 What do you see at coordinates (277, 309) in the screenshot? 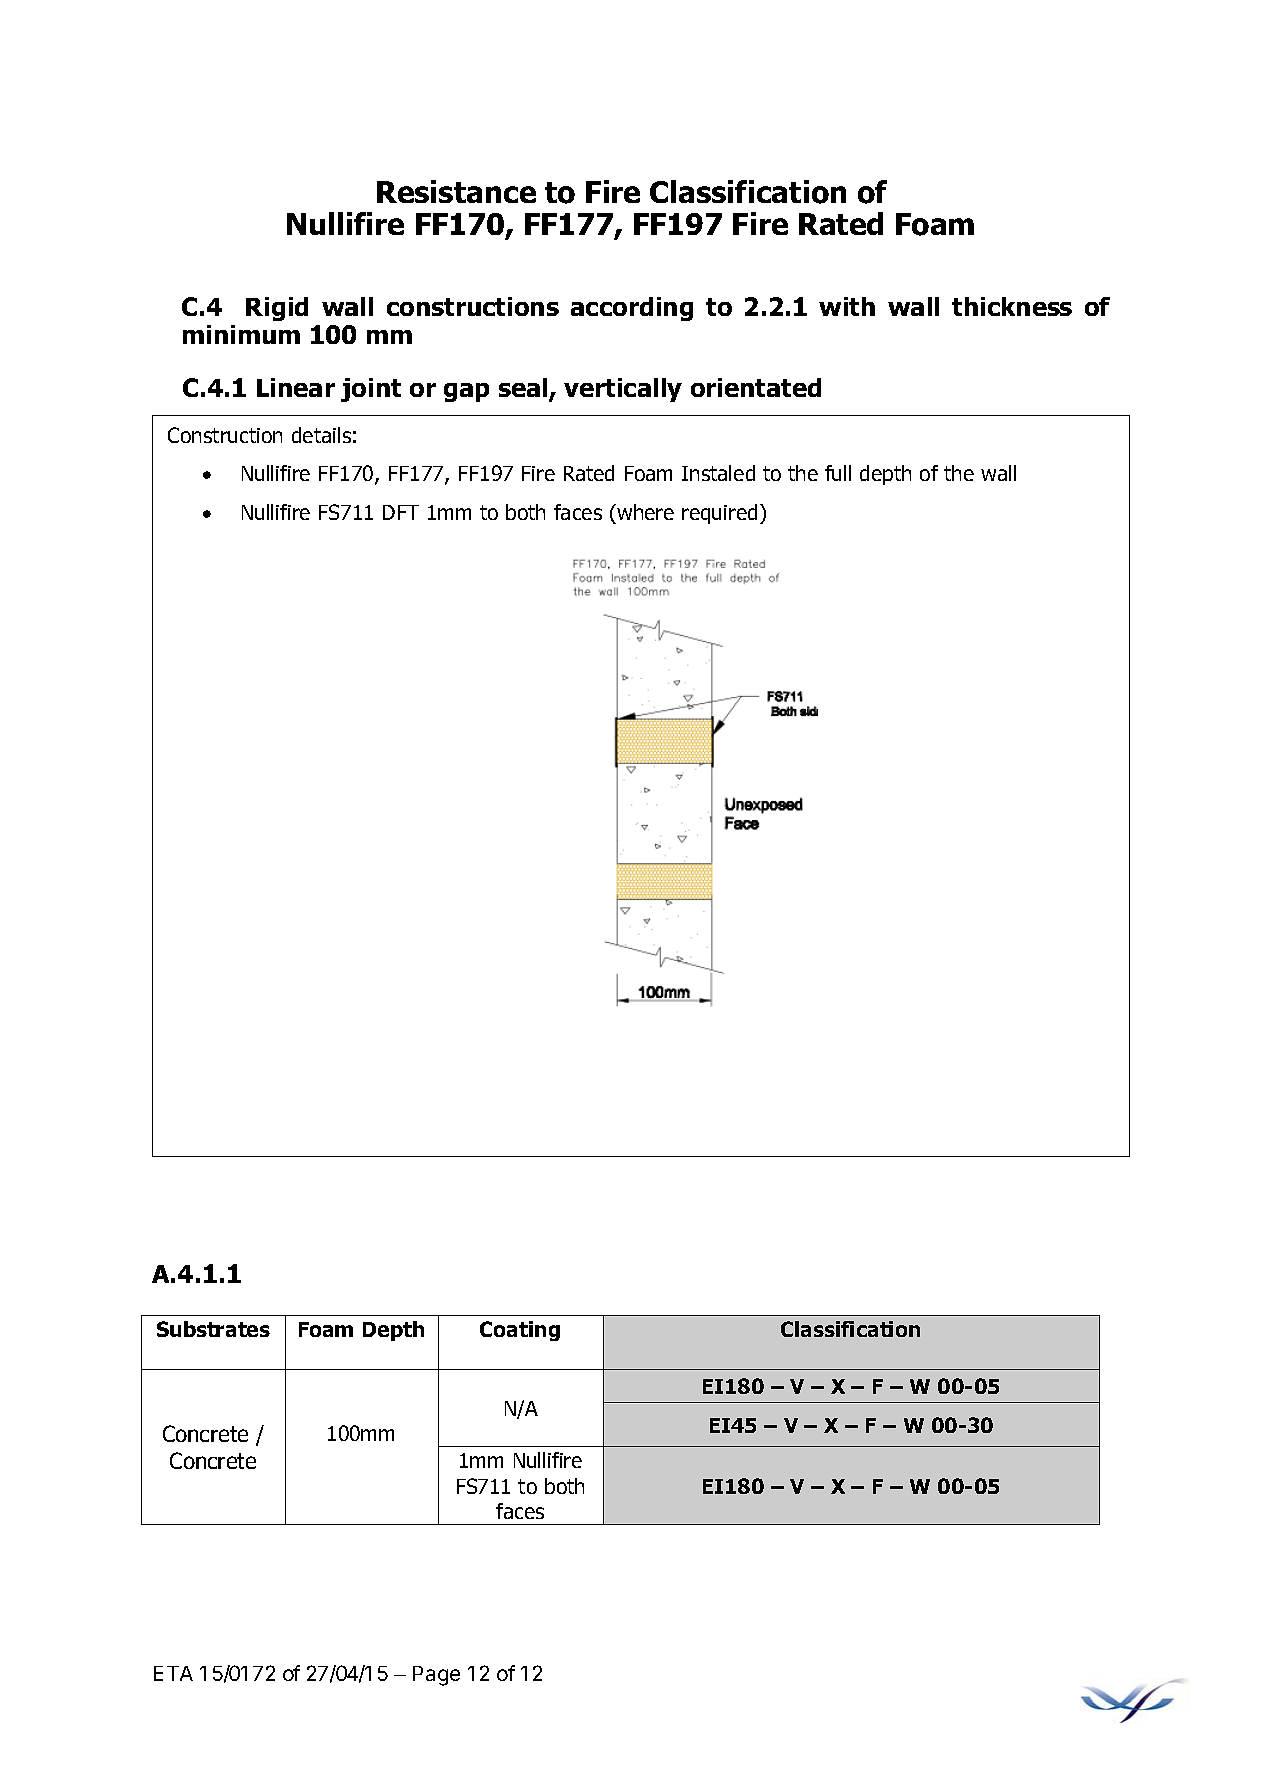
I see `Rigid` at bounding box center [277, 309].
